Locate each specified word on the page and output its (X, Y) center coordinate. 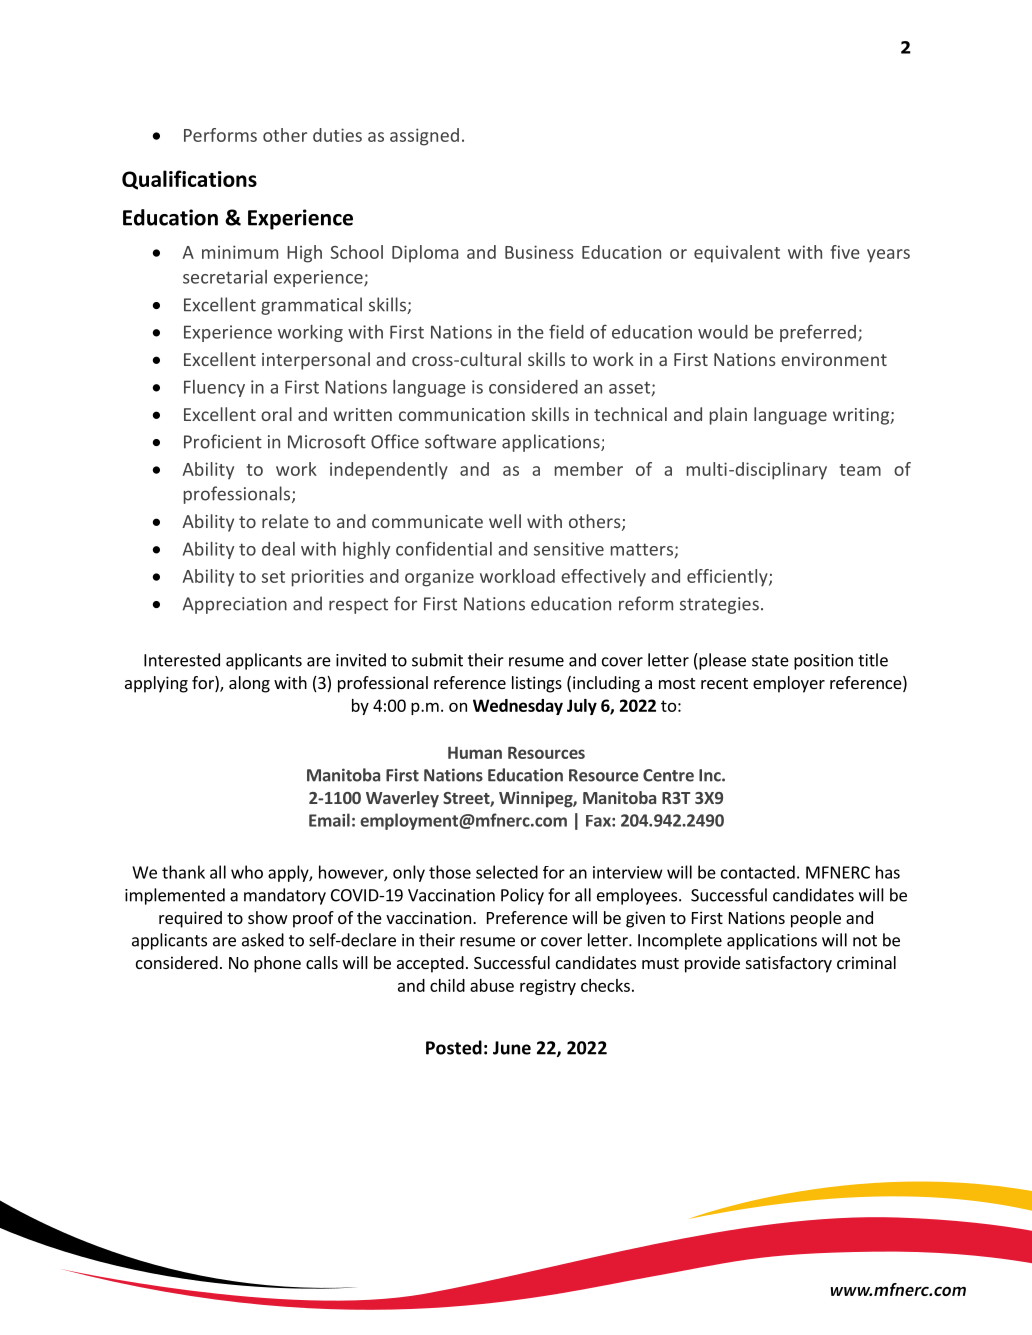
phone (277, 964)
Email (329, 820)
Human (475, 752)
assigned (424, 137)
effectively (603, 578)
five (845, 252)
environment (834, 359)
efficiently (728, 578)
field (566, 331)
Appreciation (234, 605)
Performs (220, 135)
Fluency (214, 388)
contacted (758, 872)
